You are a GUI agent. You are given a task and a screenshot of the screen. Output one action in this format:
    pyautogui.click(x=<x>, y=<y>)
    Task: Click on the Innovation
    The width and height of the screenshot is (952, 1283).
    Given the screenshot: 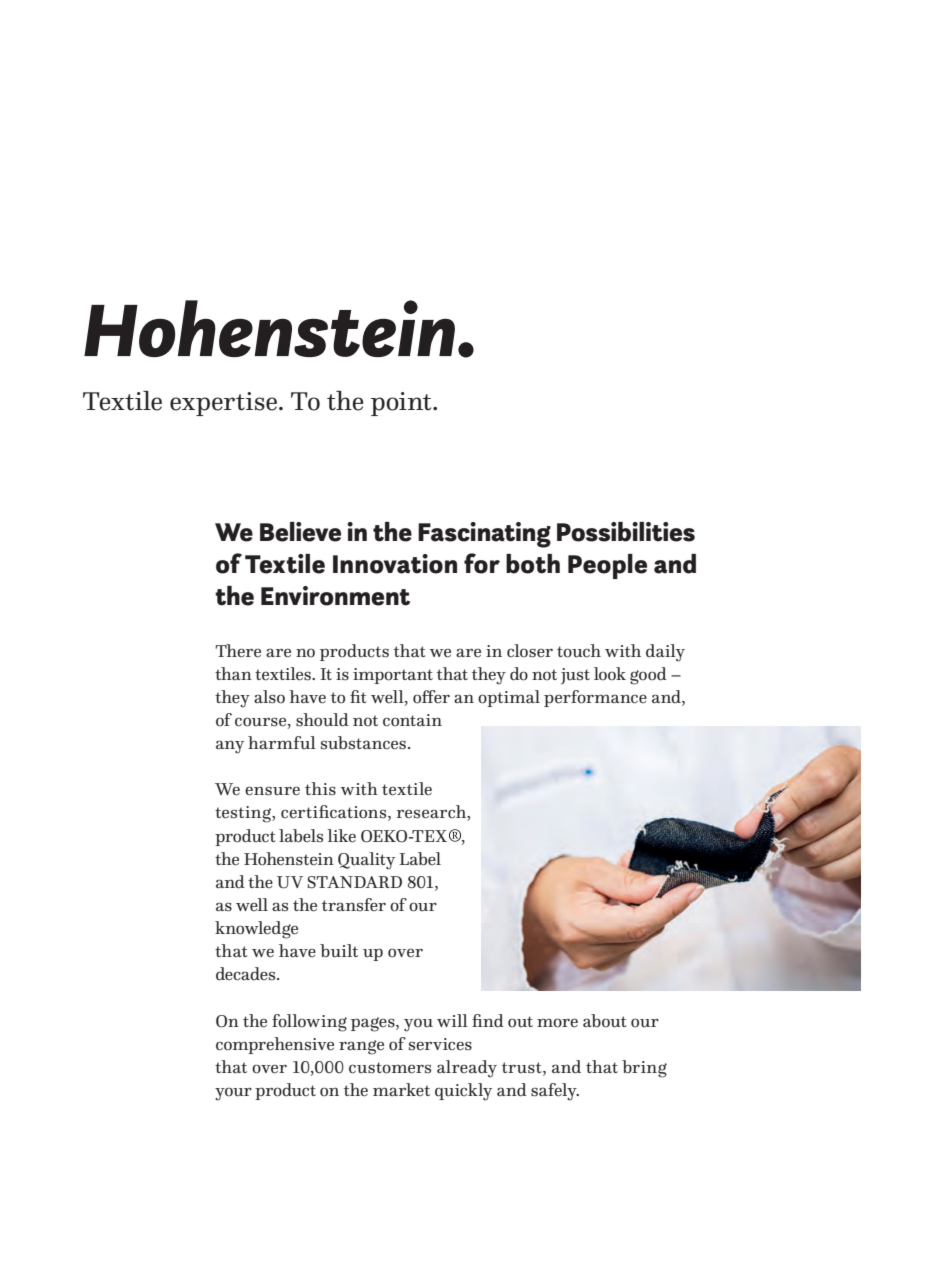 What is the action you would take?
    pyautogui.click(x=395, y=564)
